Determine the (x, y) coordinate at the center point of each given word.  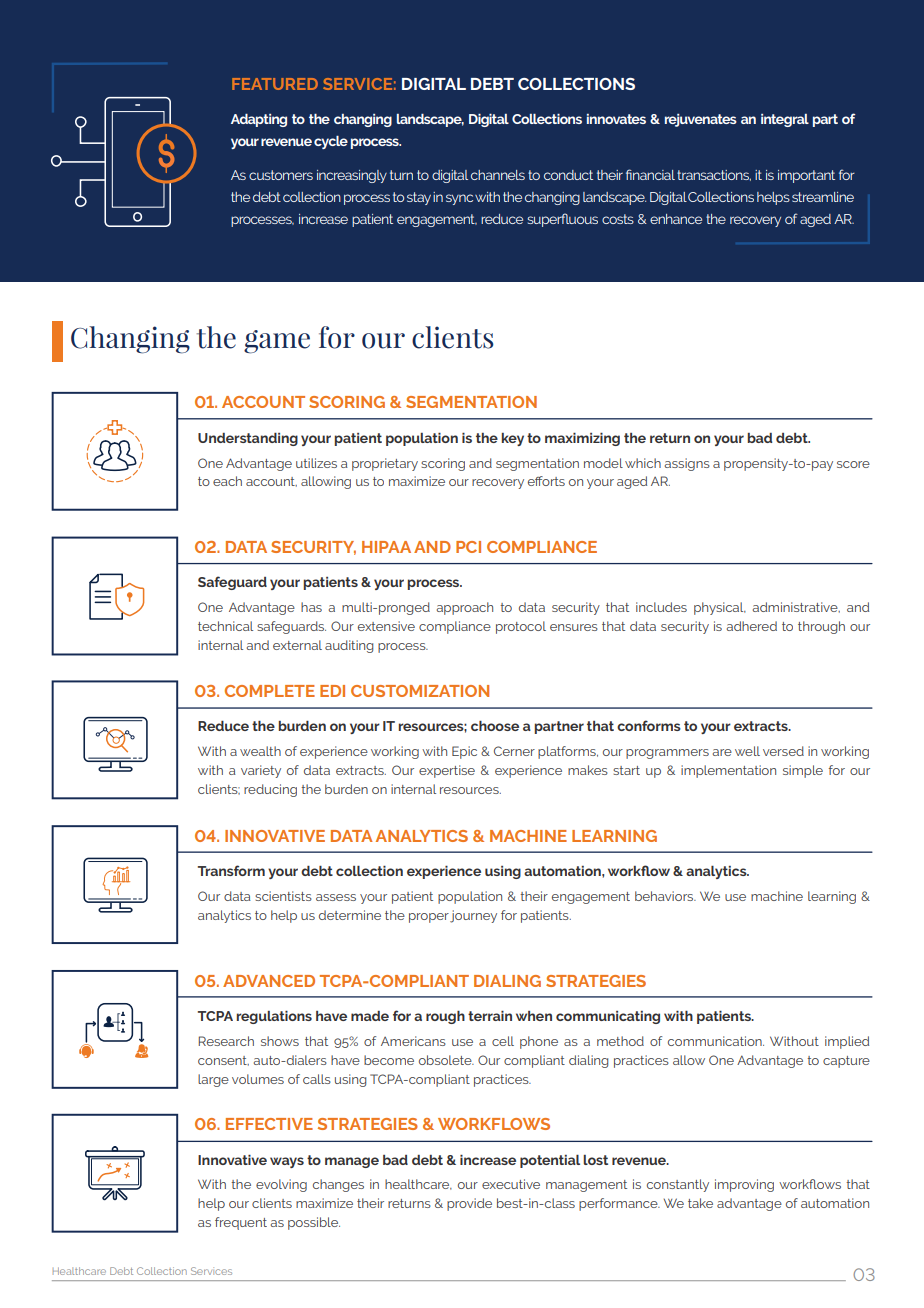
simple (803, 771)
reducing (270, 790)
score (853, 464)
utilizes (316, 463)
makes (588, 770)
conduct (568, 175)
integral (785, 120)
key (512, 439)
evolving (281, 1185)
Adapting (259, 120)
